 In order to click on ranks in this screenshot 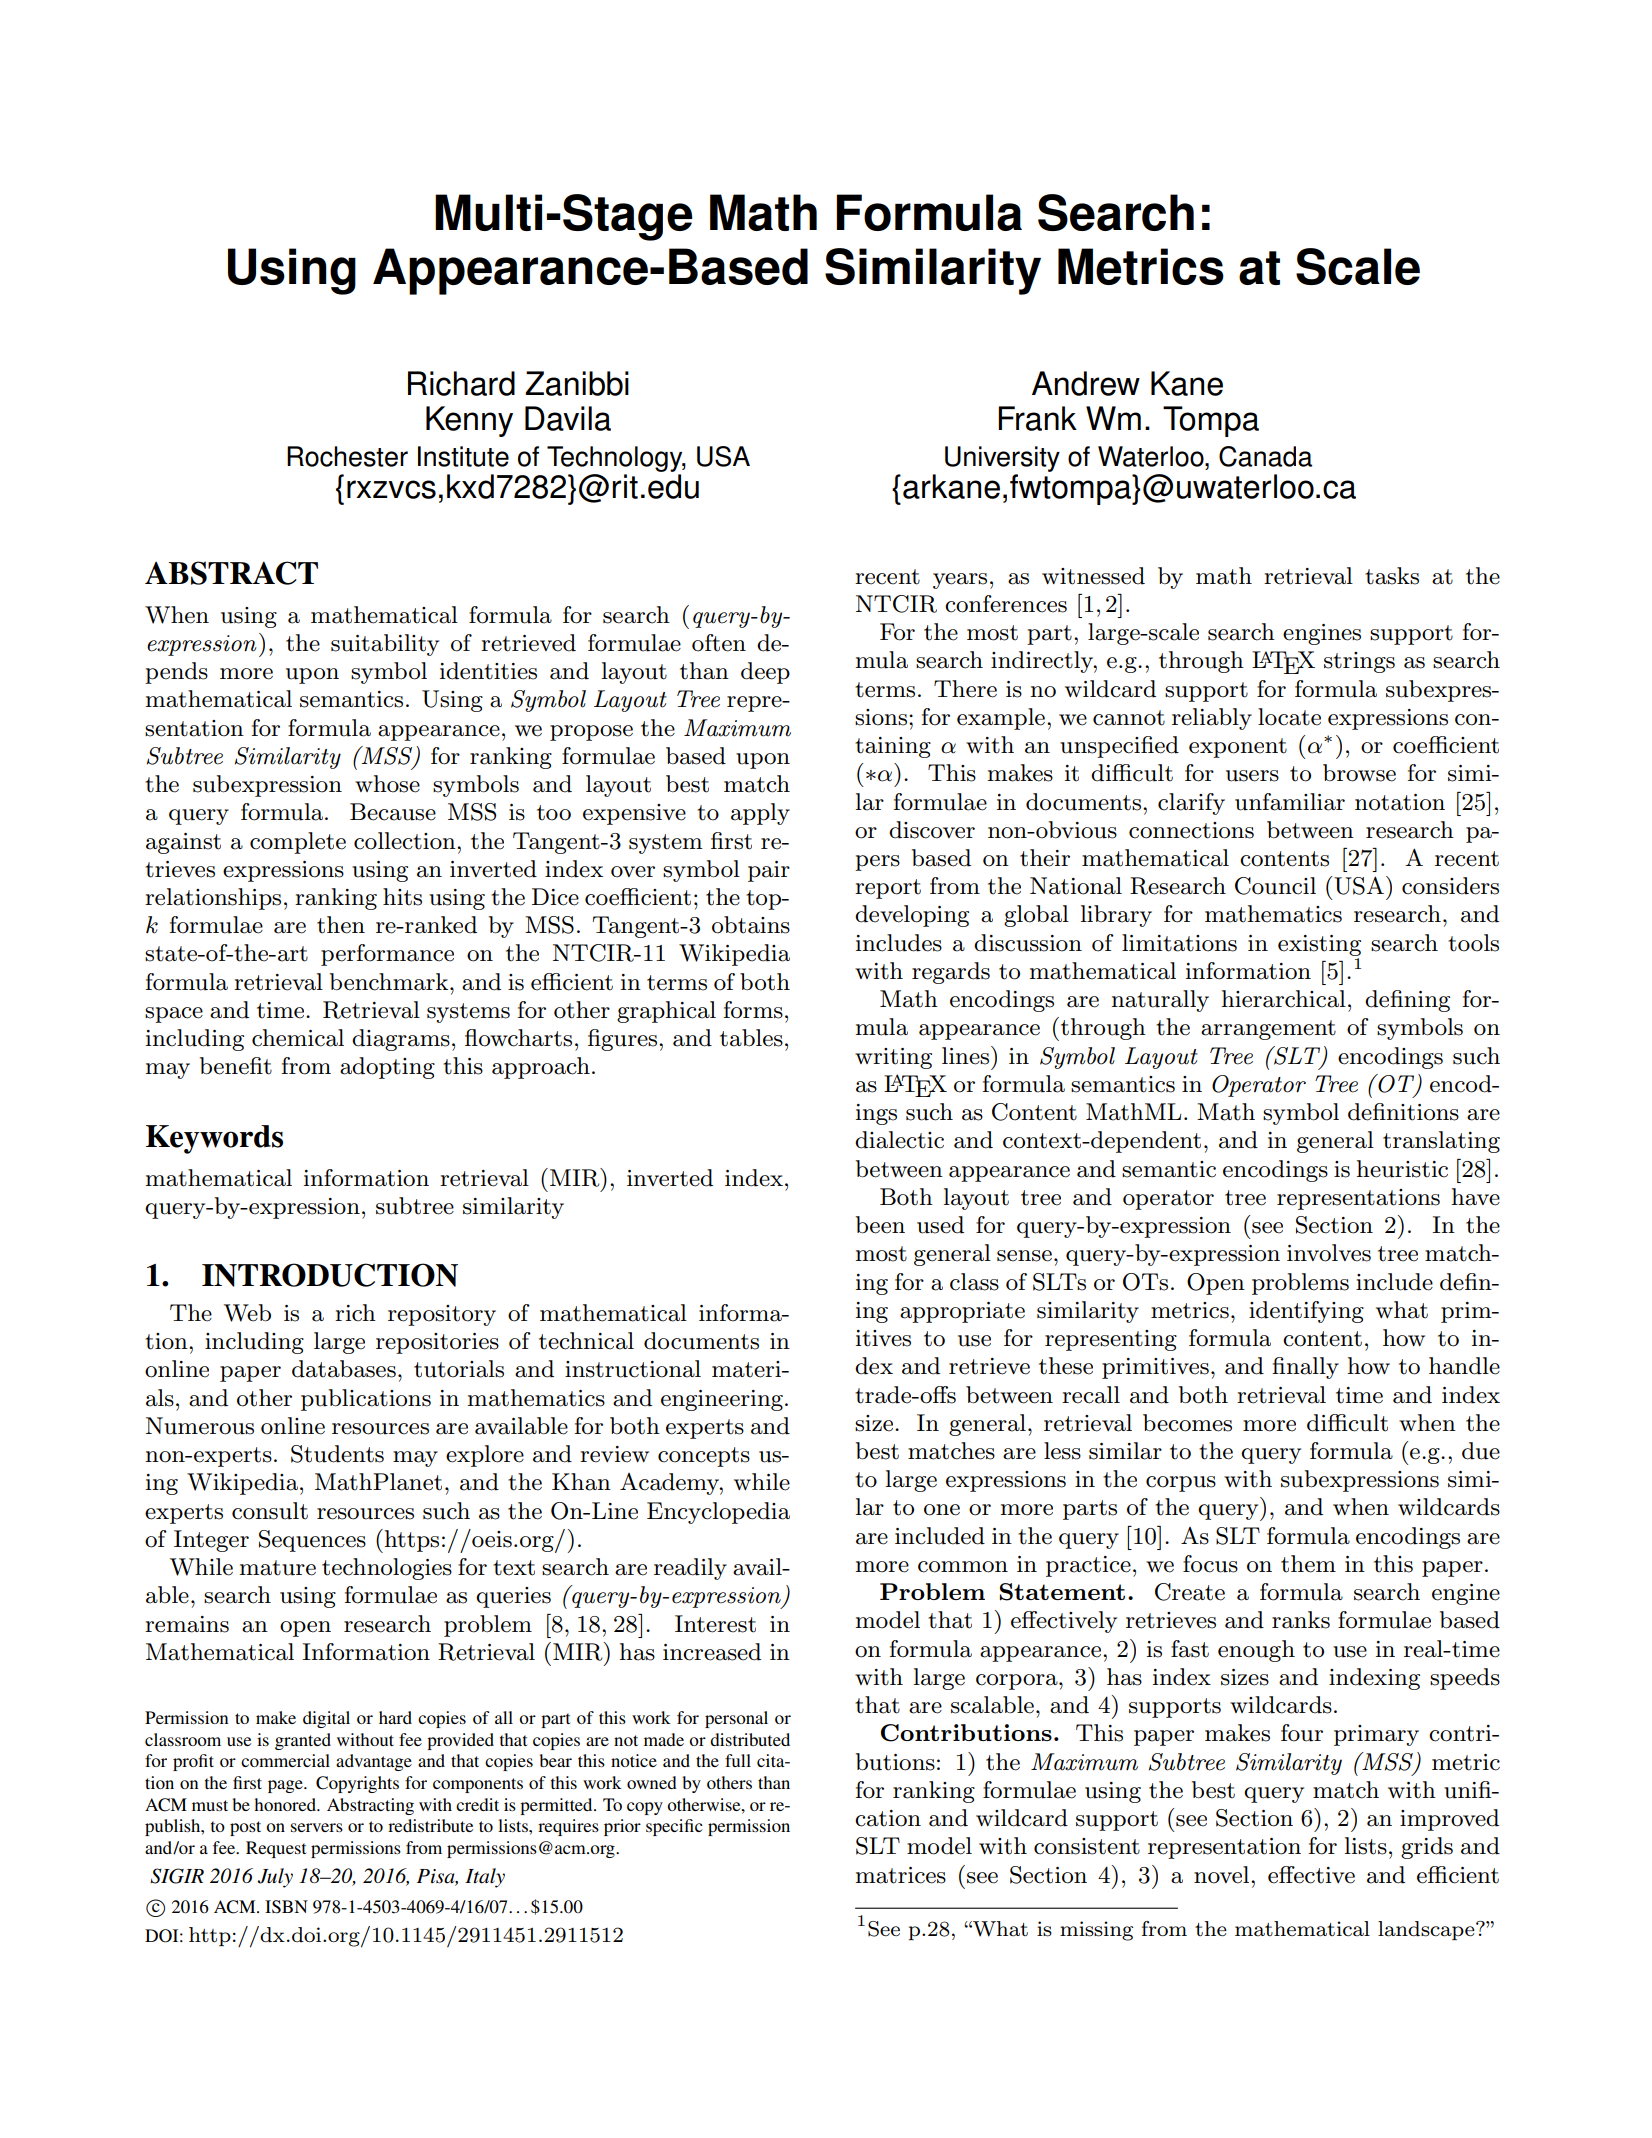, I will do `click(1301, 1620)`.
